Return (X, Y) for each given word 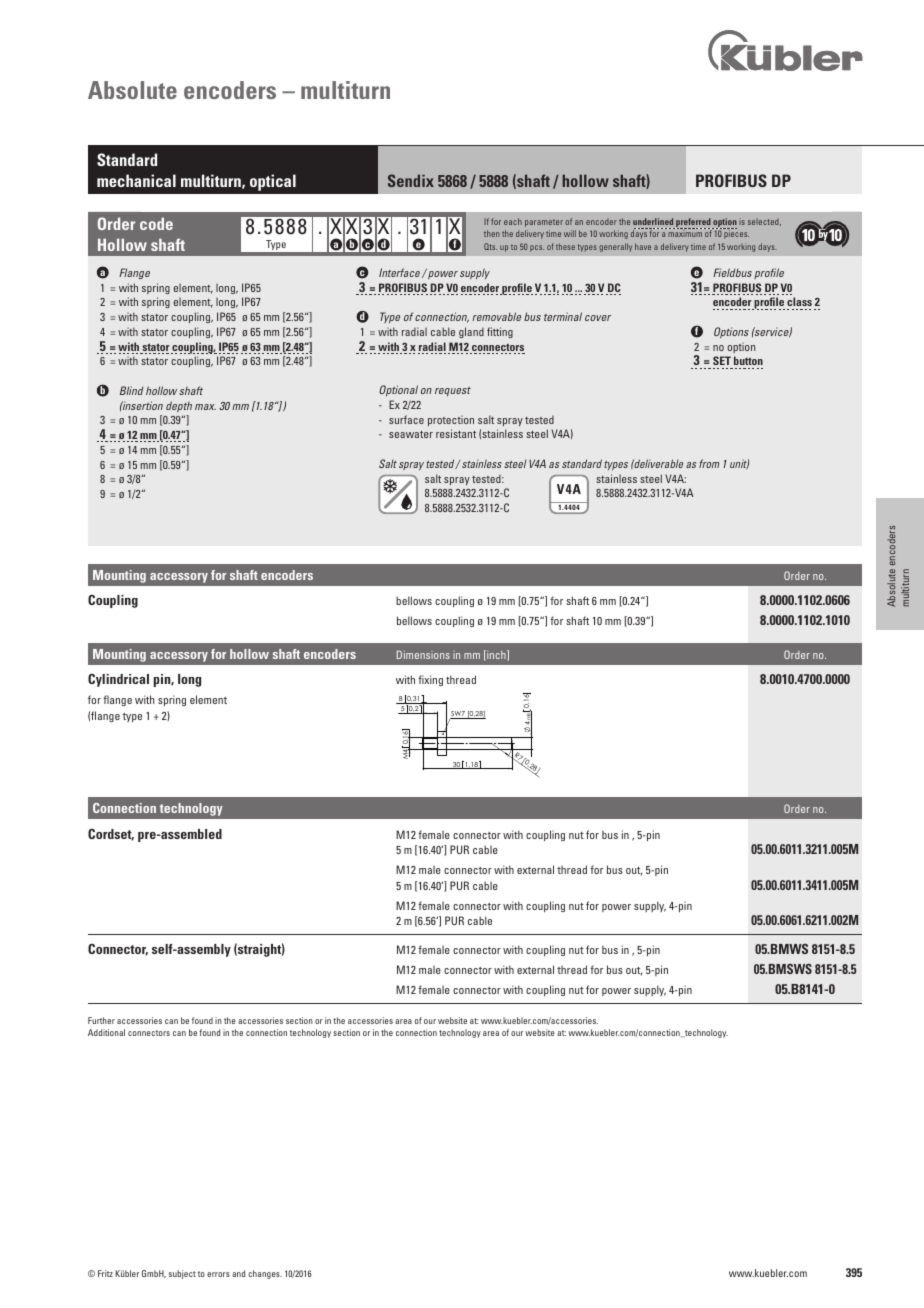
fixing (430, 680)
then (492, 233)
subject (182, 1274)
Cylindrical (118, 680)
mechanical (136, 180)
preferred (693, 223)
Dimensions (423, 654)
